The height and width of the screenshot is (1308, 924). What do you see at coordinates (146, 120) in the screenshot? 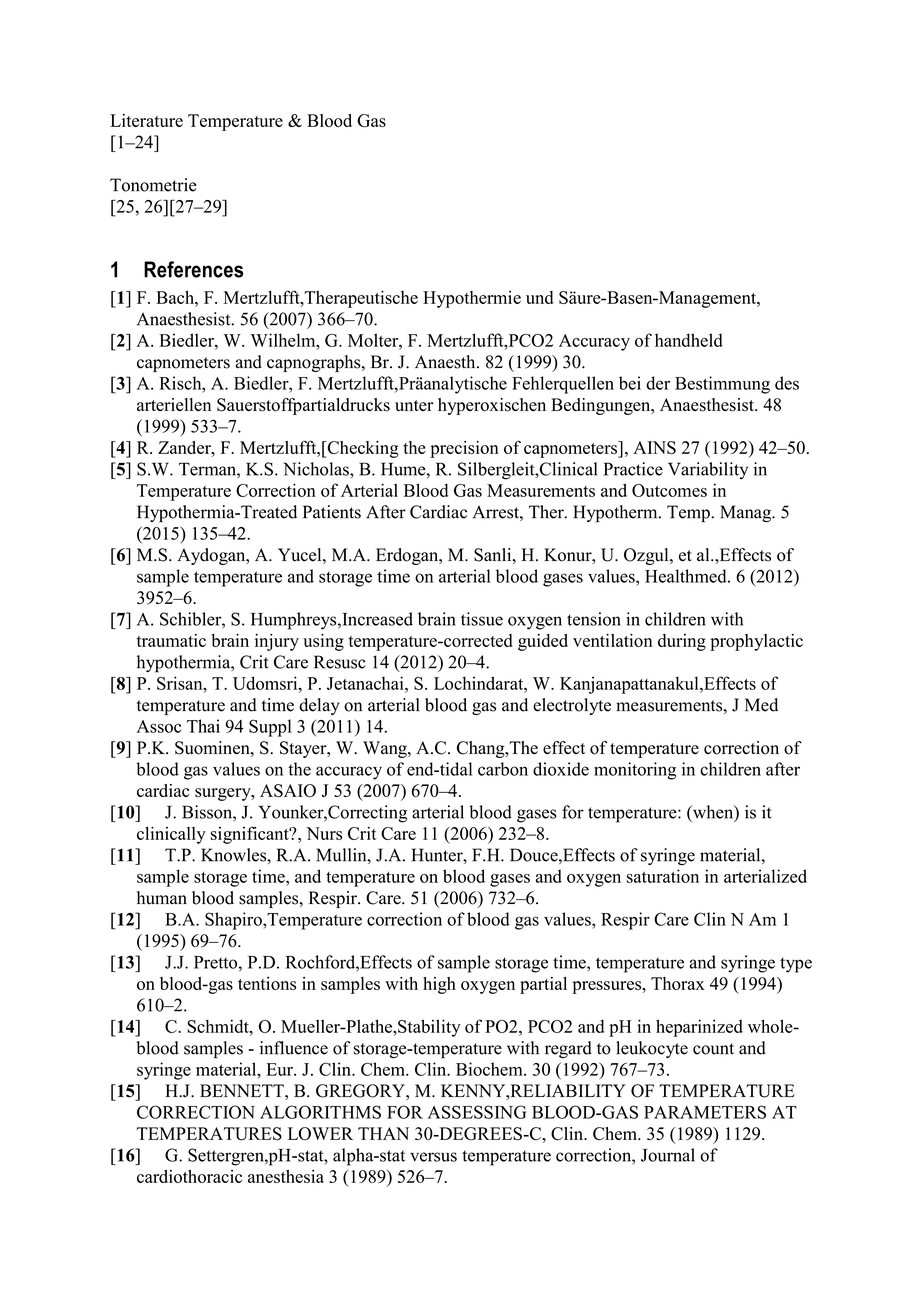
I see `Literature` at bounding box center [146, 120].
